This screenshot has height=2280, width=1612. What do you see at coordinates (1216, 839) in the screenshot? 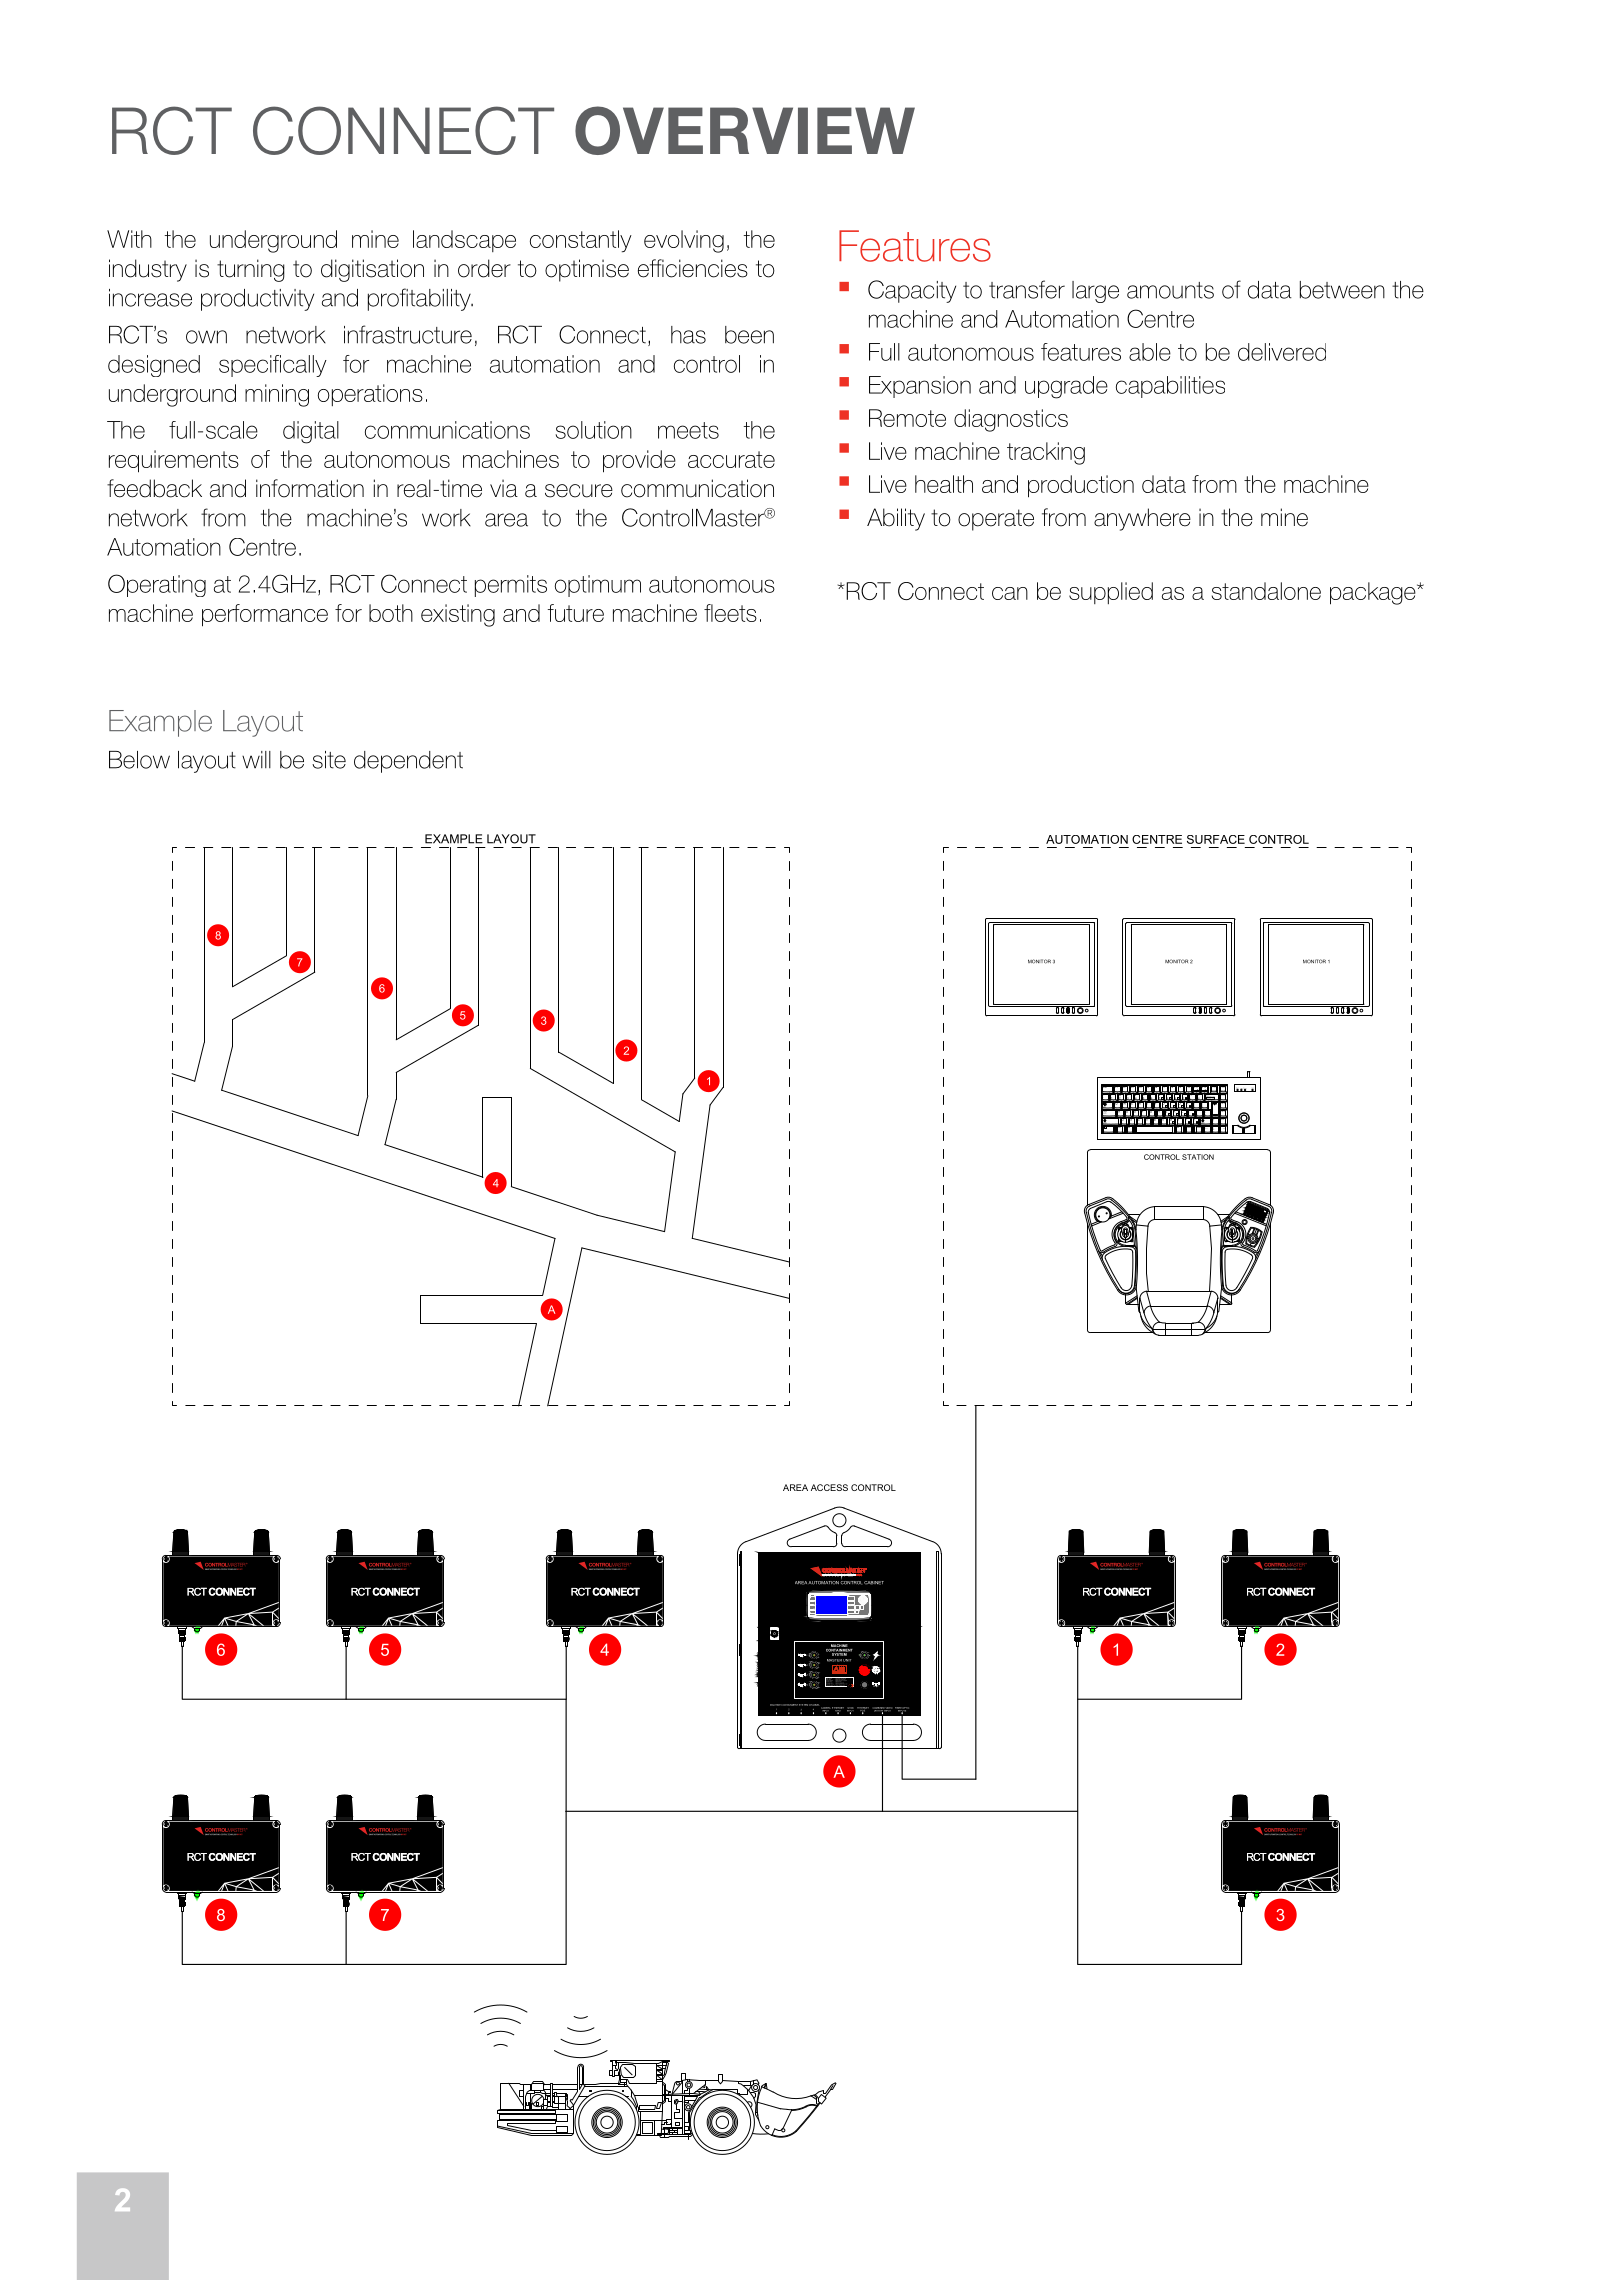
I see `SURFACE` at bounding box center [1216, 839].
